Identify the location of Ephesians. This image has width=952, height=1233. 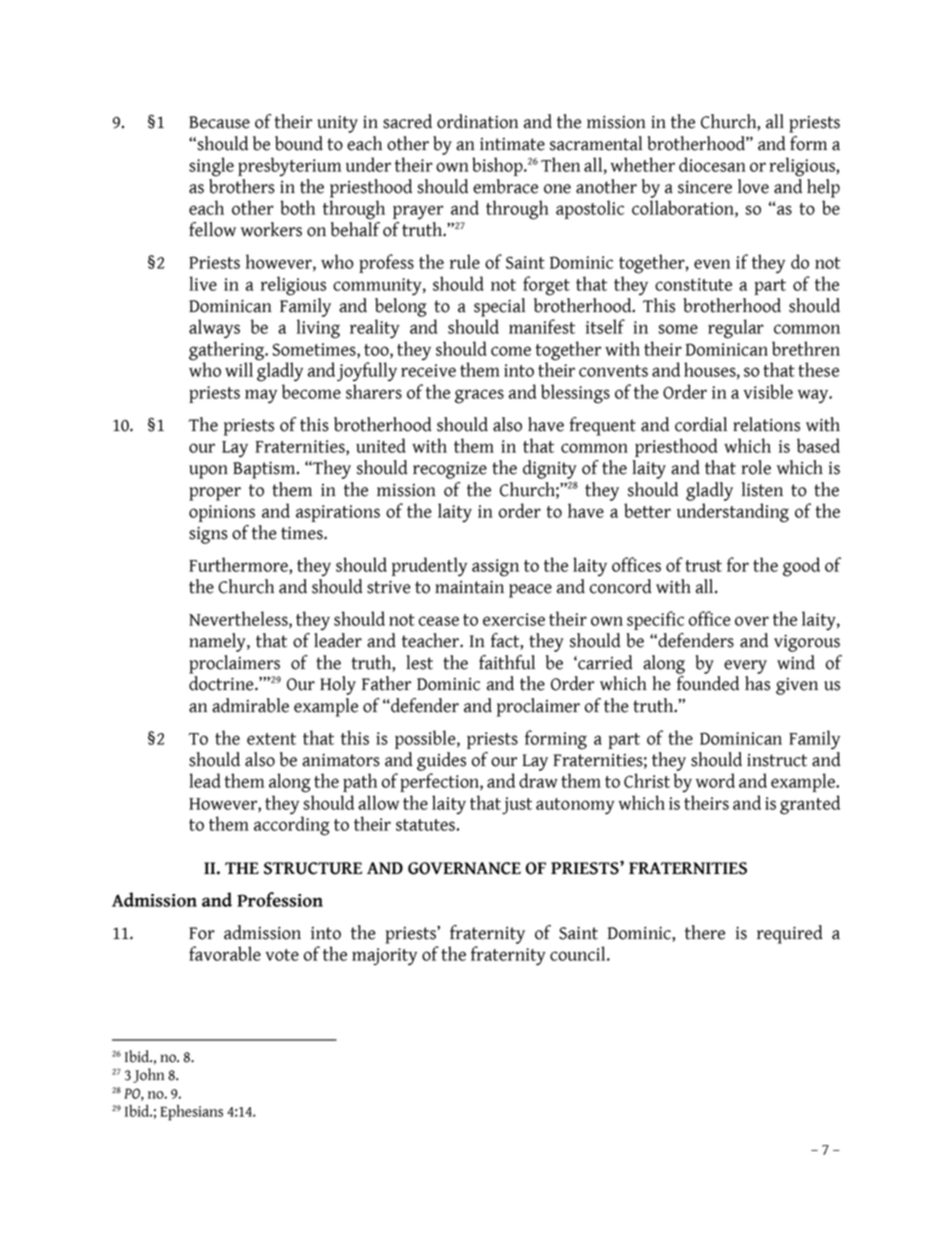
(191, 1113).
